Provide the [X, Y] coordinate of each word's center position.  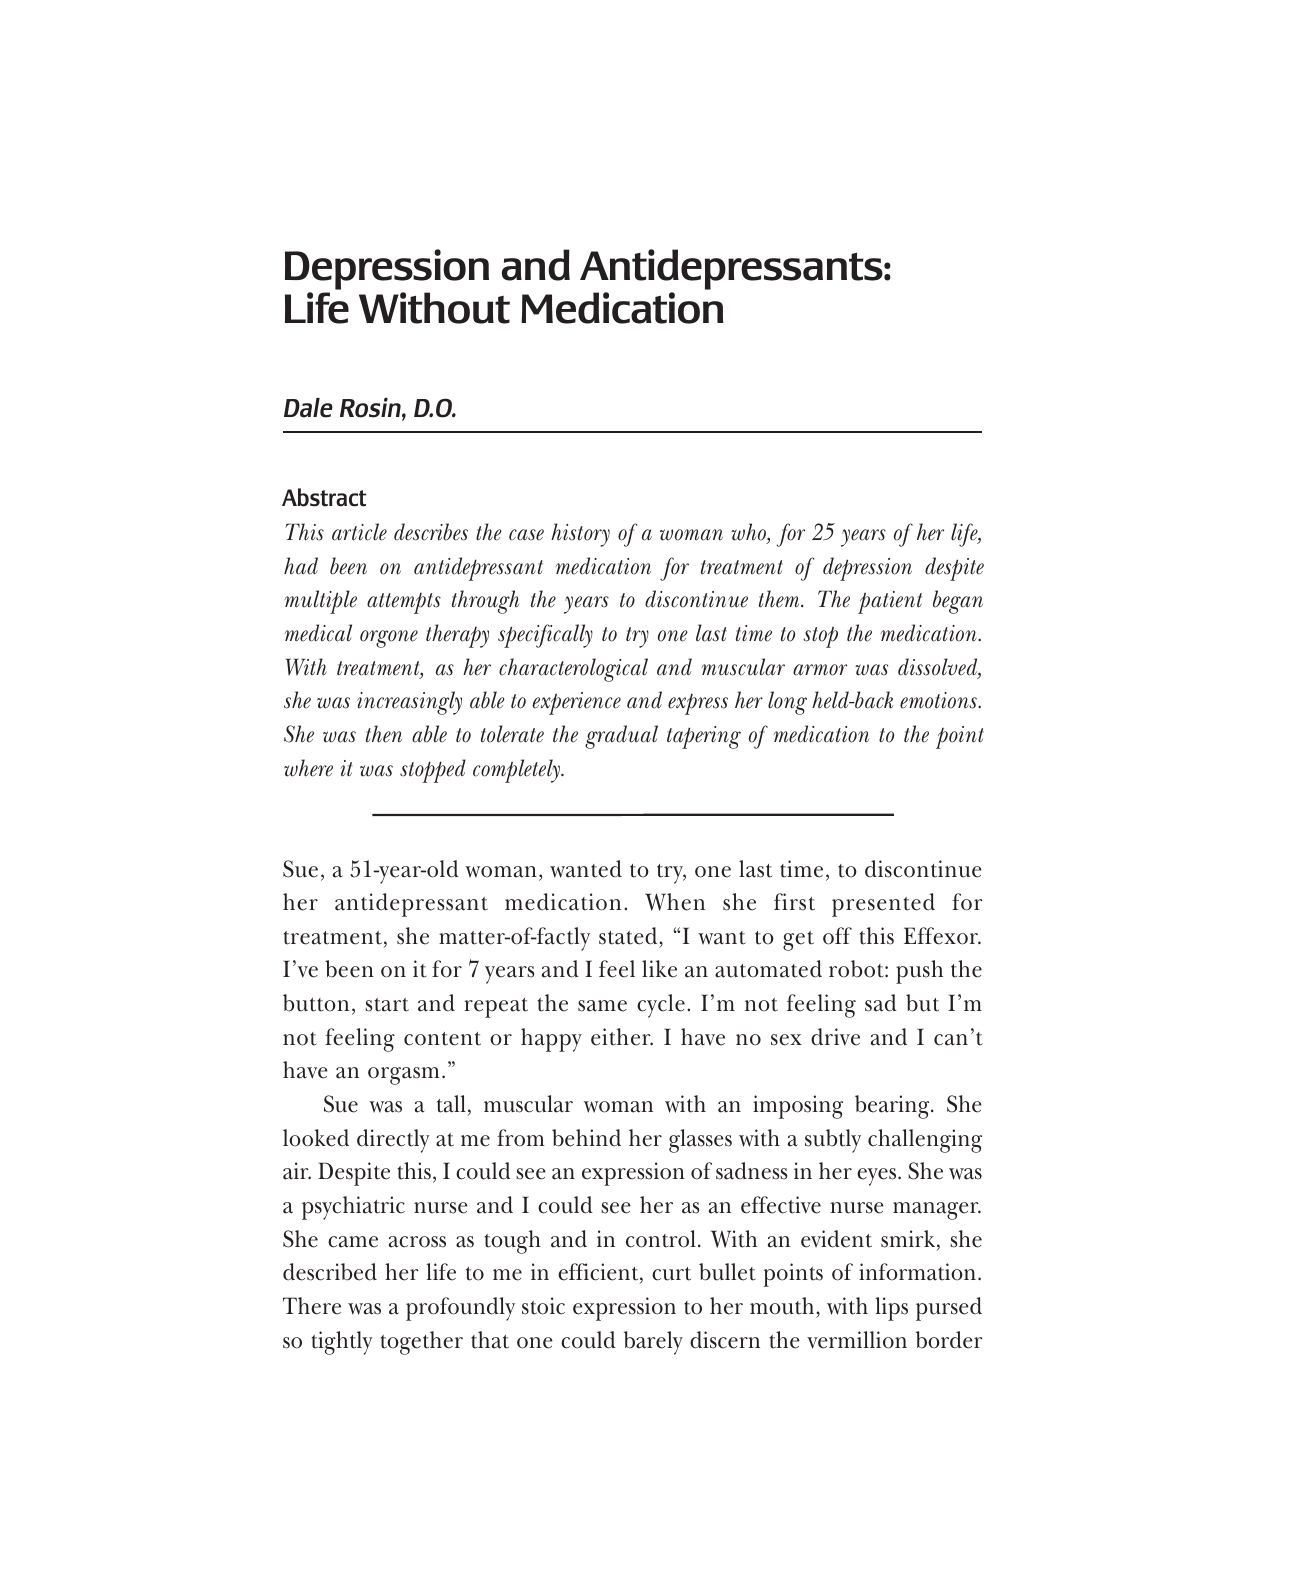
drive [835, 1037]
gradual [621, 737]
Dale [308, 408]
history [580, 535]
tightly [342, 1343]
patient [890, 602]
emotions [939, 700]
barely [653, 1343]
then [384, 734]
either [622, 1037]
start [387, 1005]
